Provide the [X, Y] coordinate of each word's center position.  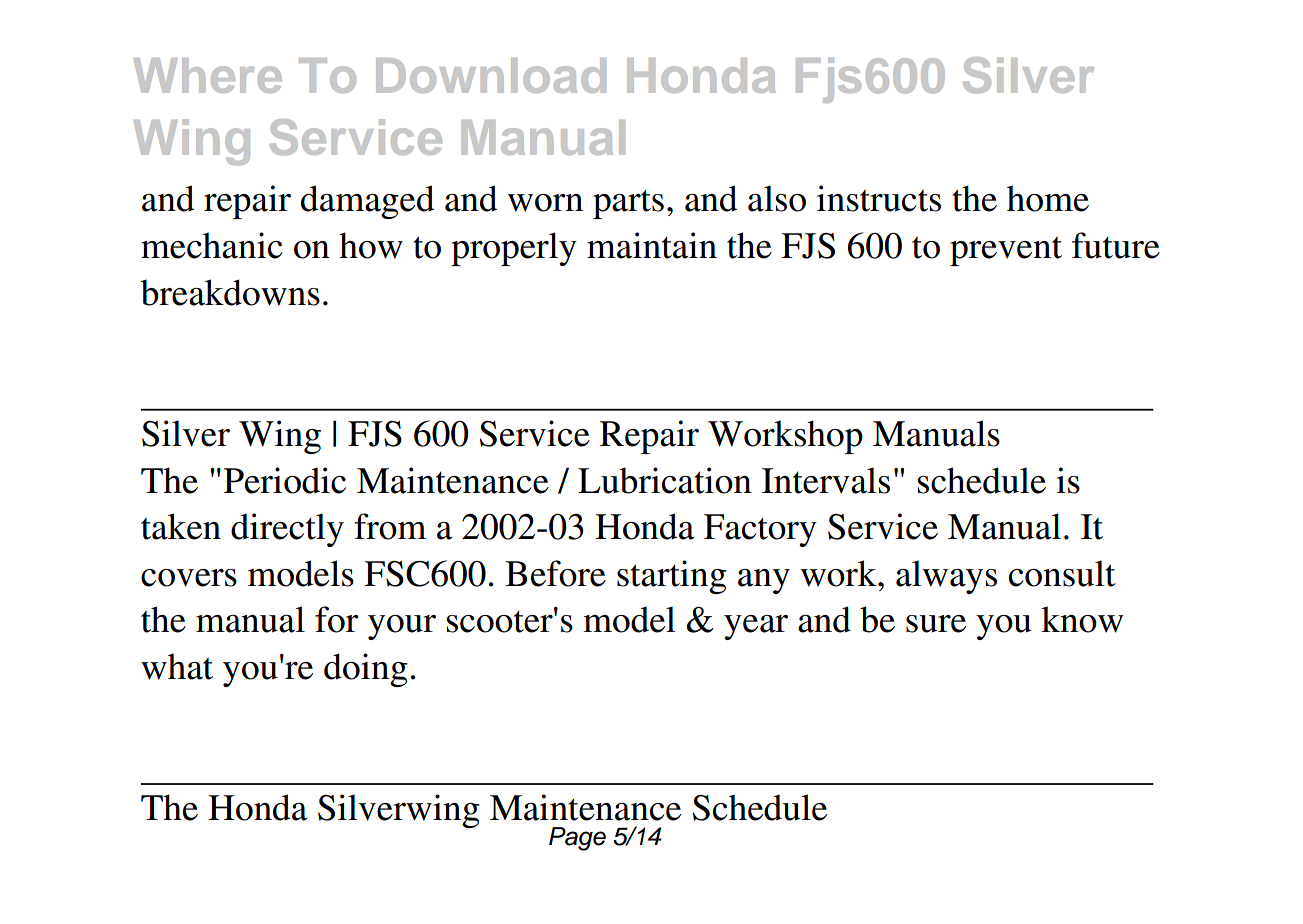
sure [936, 624]
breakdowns [230, 292]
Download [491, 75]
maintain [652, 245]
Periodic [285, 480]
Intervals [826, 480]
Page [577, 839]
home [1048, 198]
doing [366, 670]
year [756, 627]
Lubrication [665, 480]
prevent [1006, 251]
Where [208, 75]
